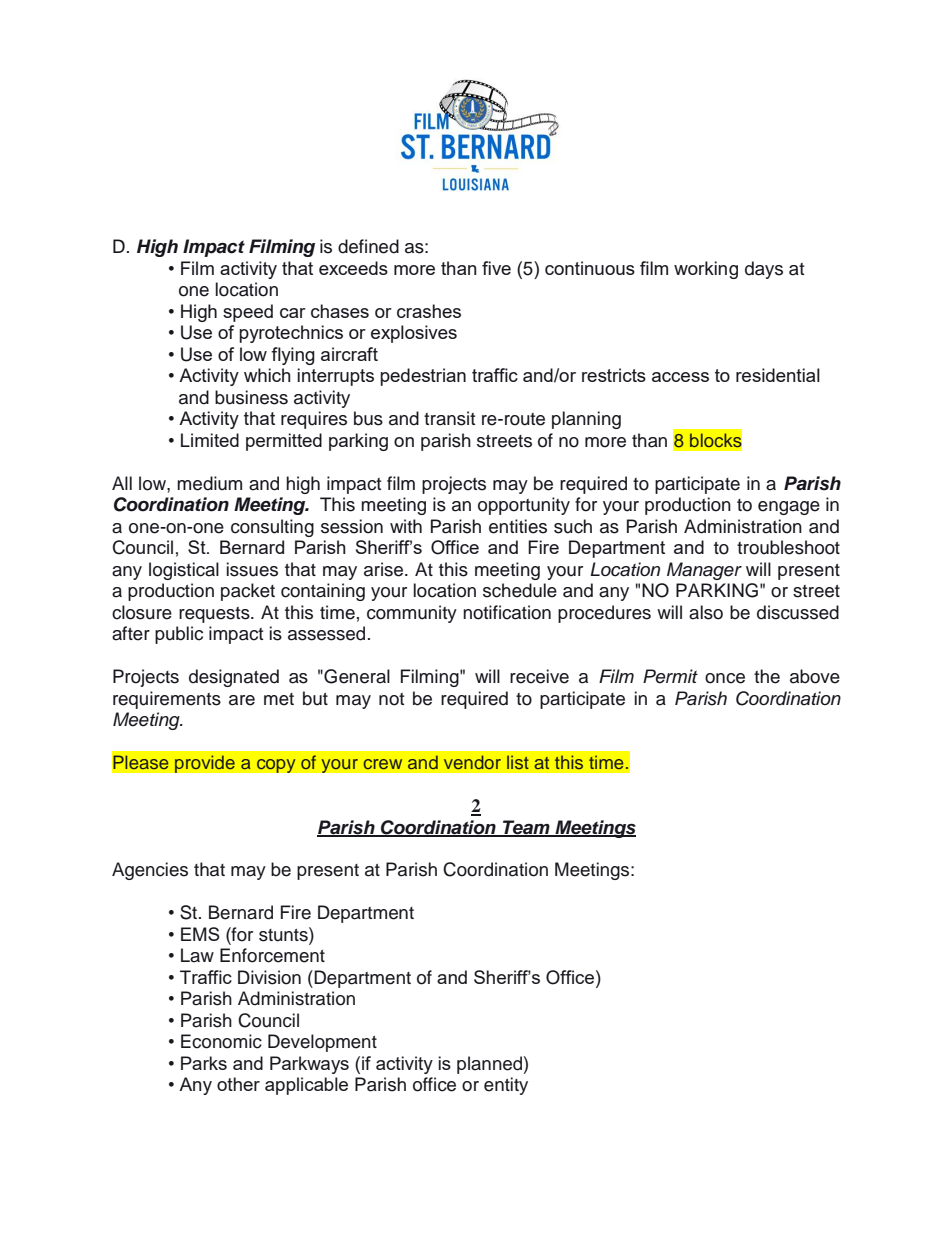 This screenshot has width=952, height=1233. Describe the element at coordinates (248, 313) in the screenshot. I see `speed` at that location.
